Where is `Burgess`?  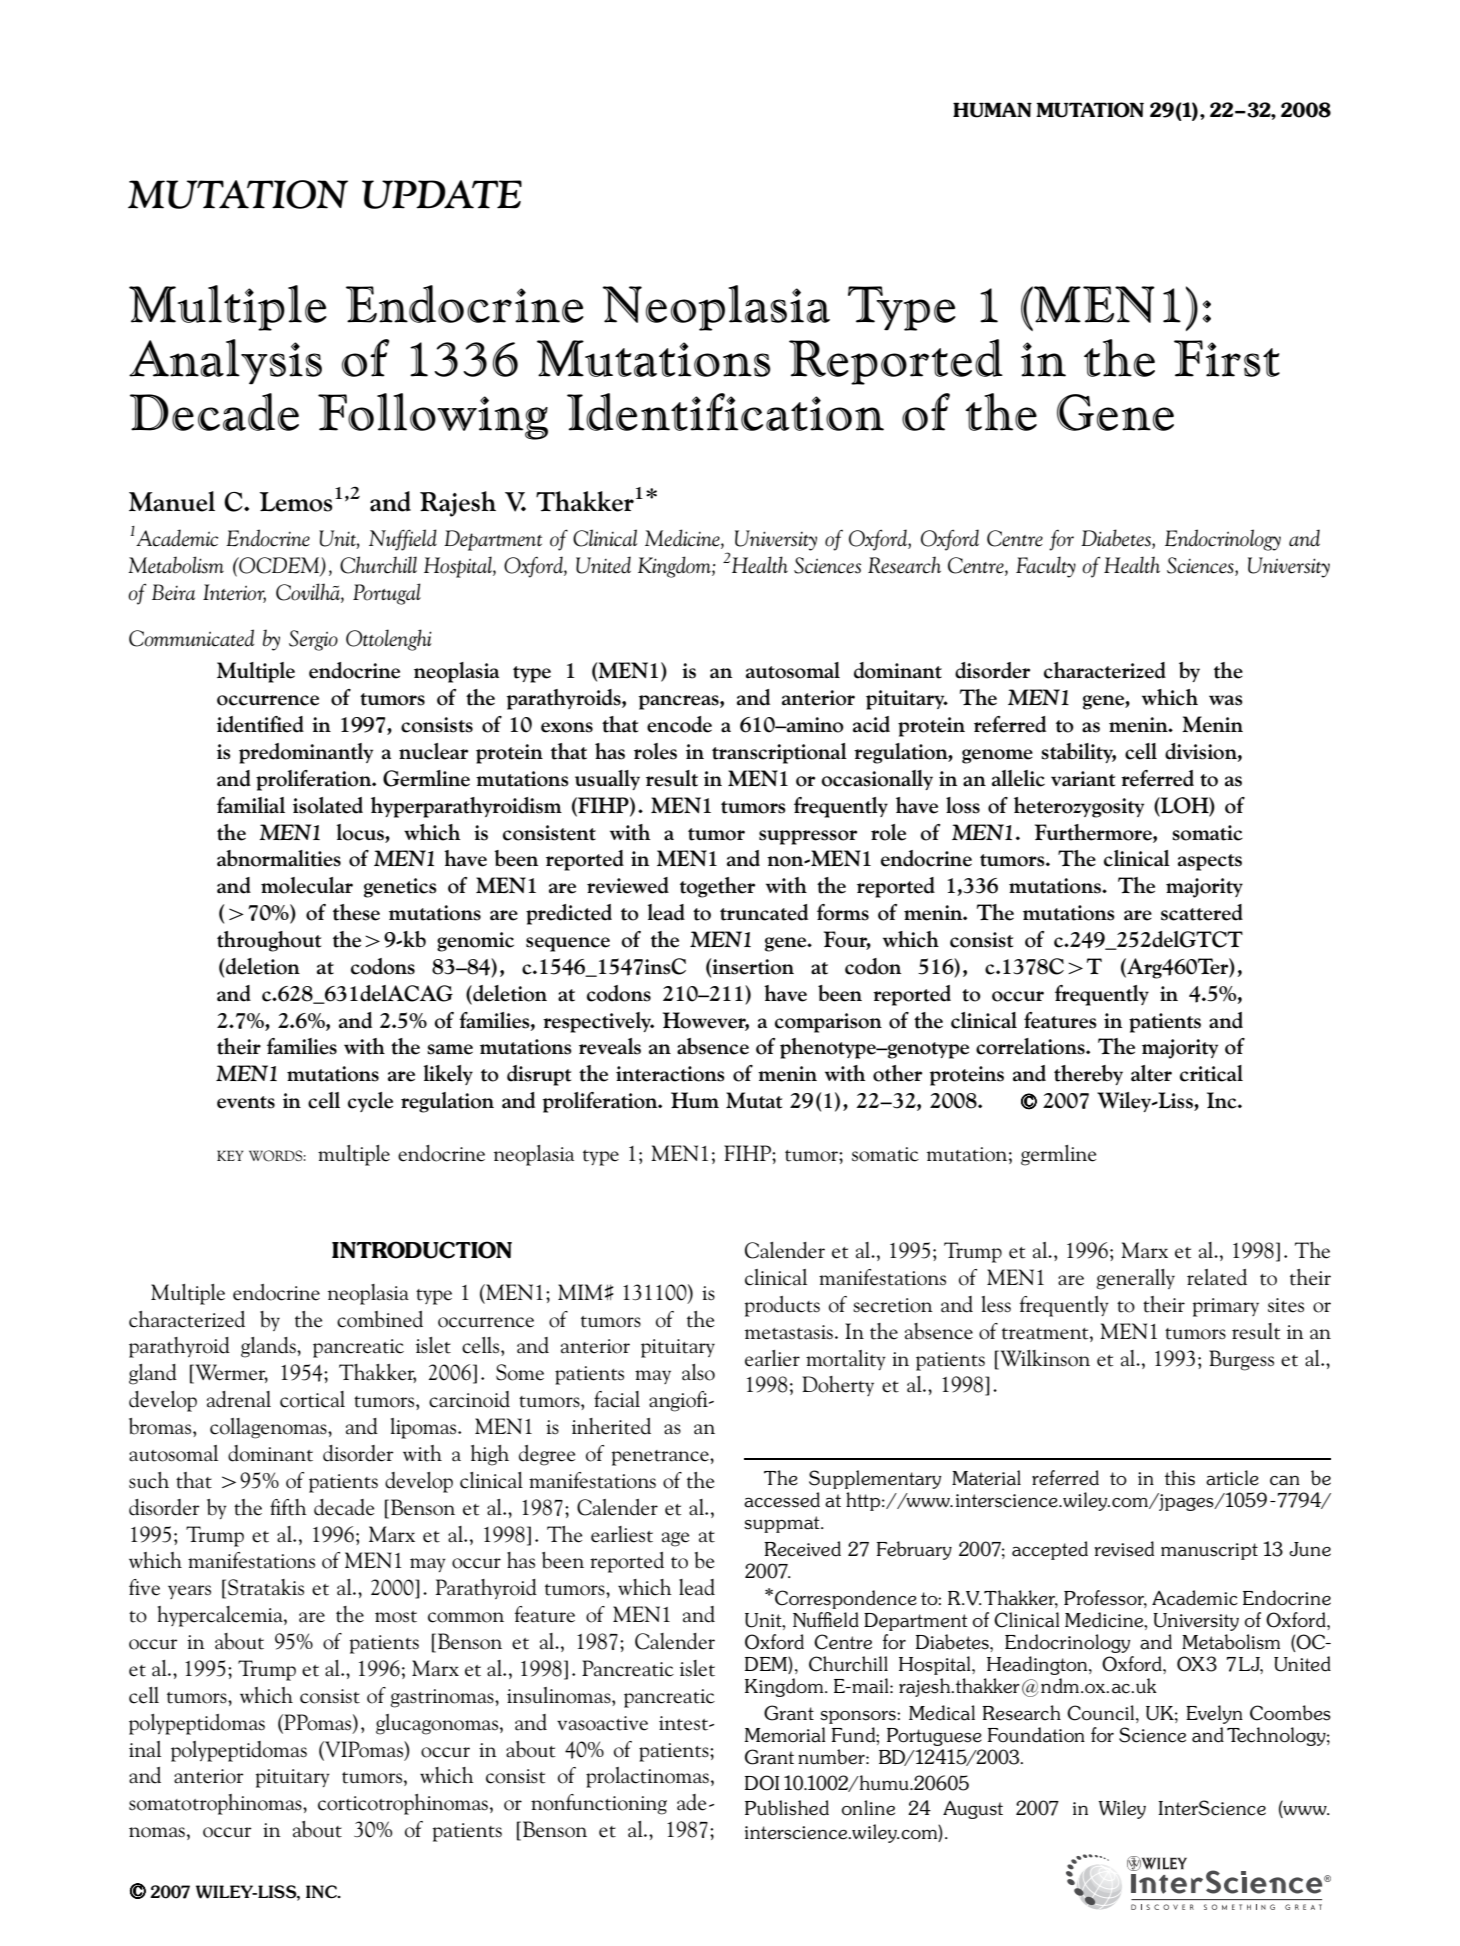 Burgess is located at coordinates (1241, 1360).
